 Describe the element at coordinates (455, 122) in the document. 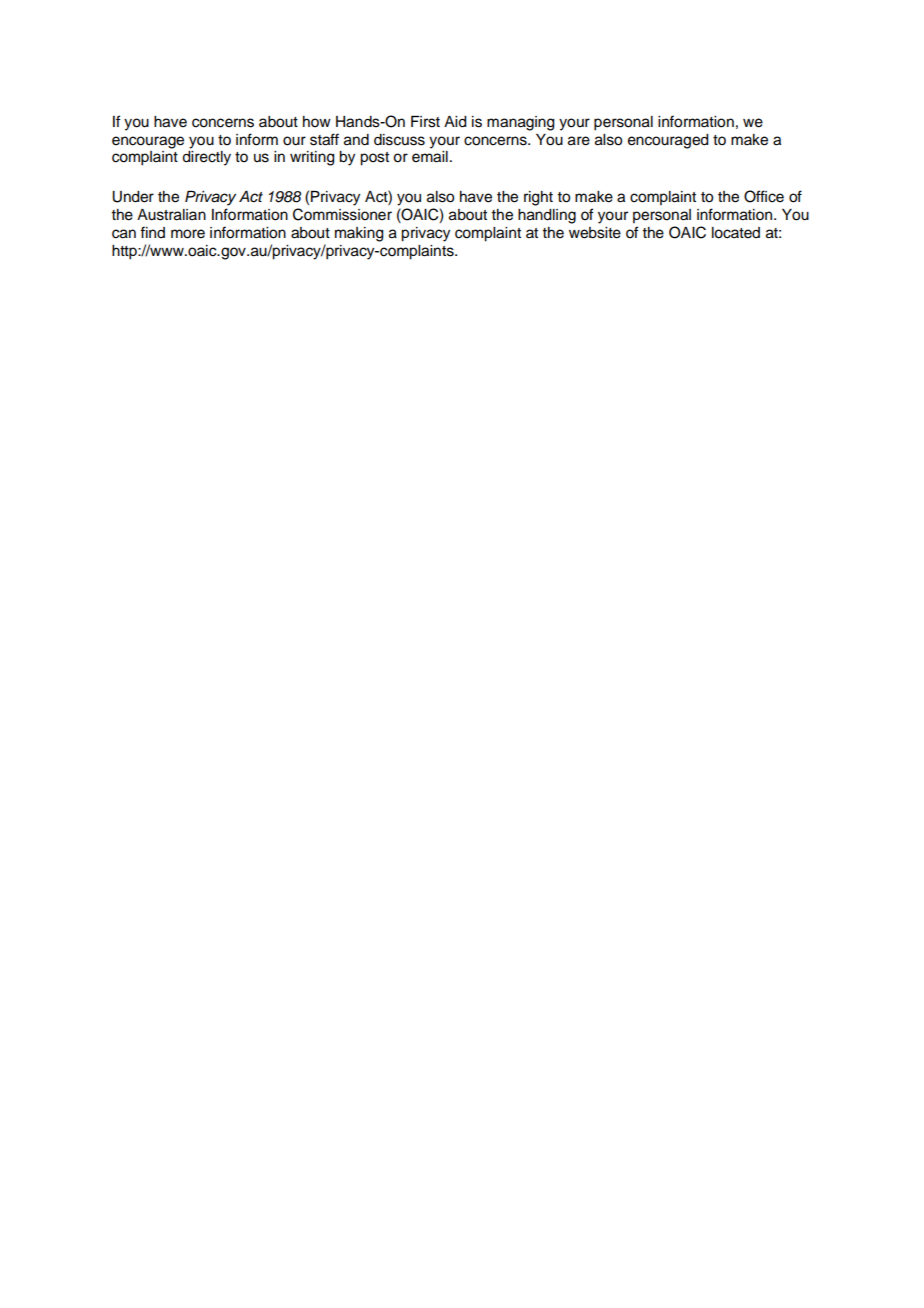

I see `Aid` at that location.
